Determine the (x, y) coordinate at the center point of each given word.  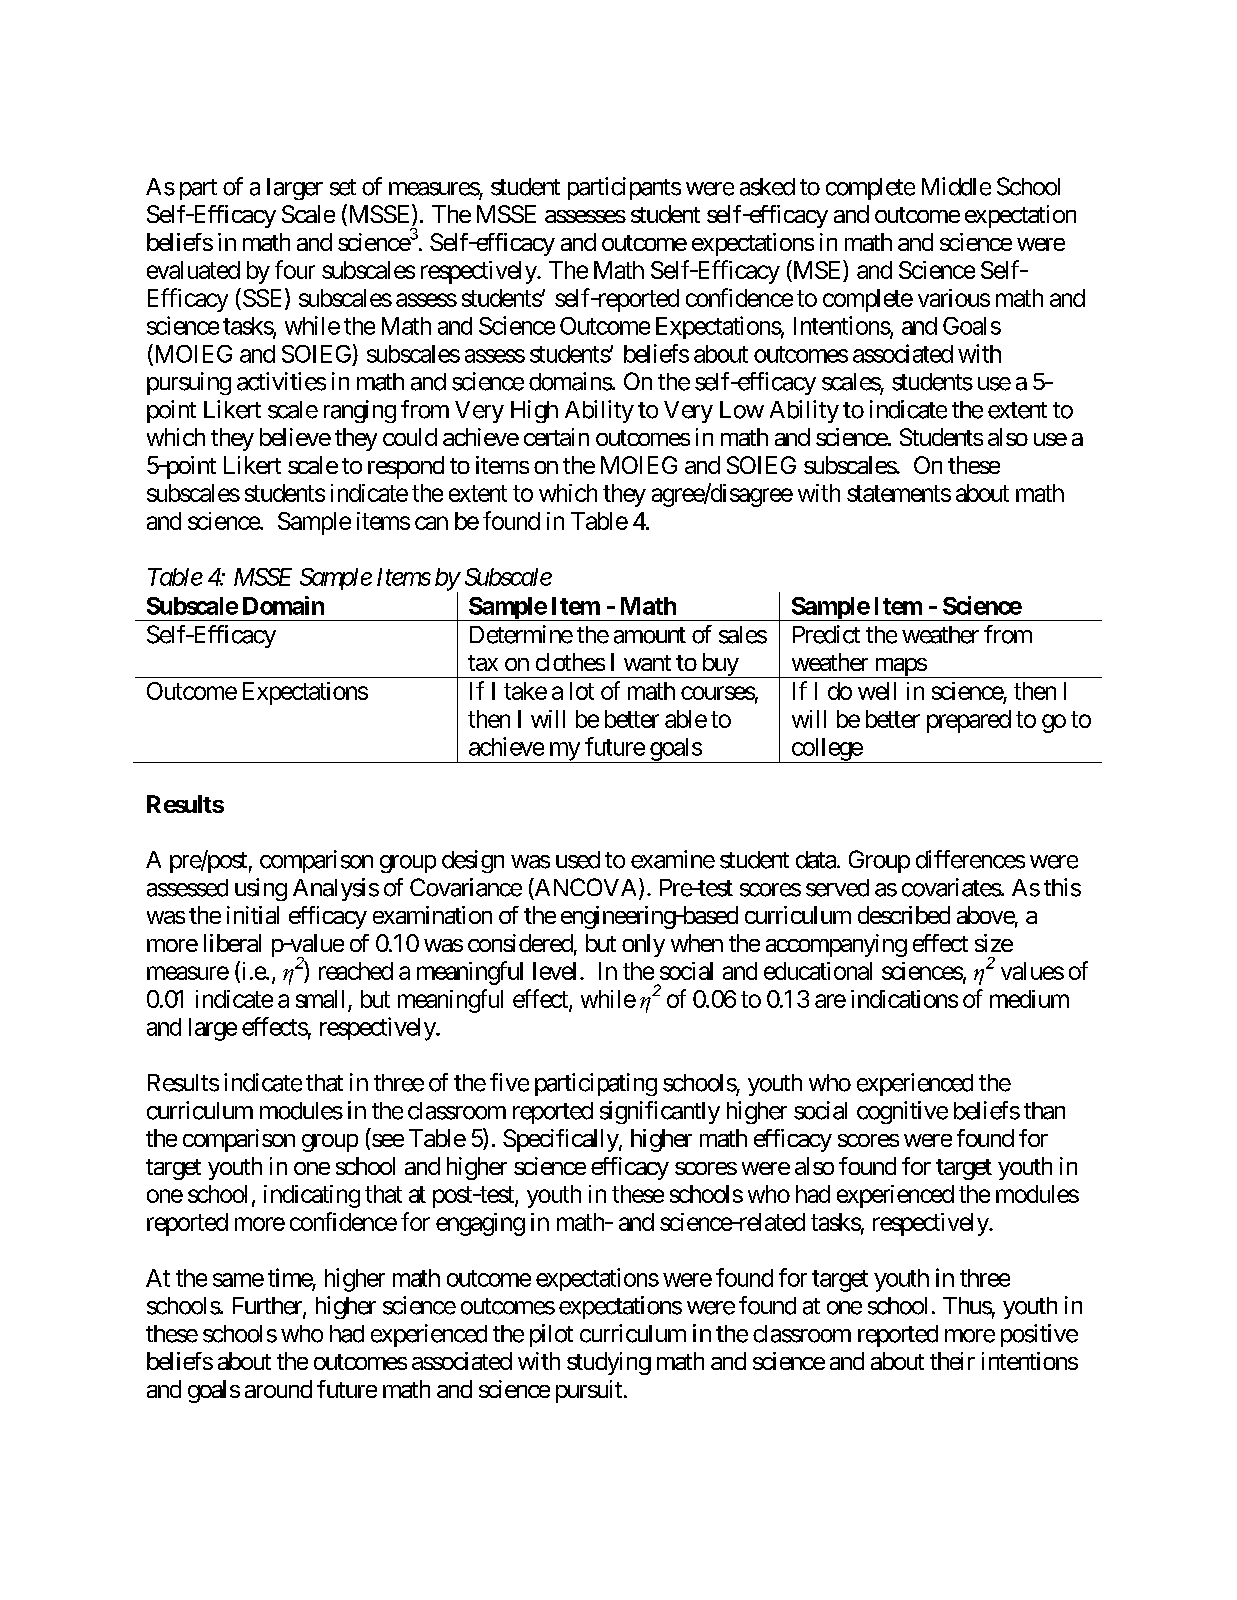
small (320, 999)
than (1044, 1111)
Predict (826, 634)
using (261, 889)
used (578, 860)
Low (742, 410)
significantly (660, 1112)
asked (767, 187)
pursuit (589, 1391)
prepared (969, 721)
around (278, 1389)
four (295, 269)
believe (295, 437)
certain (556, 437)
